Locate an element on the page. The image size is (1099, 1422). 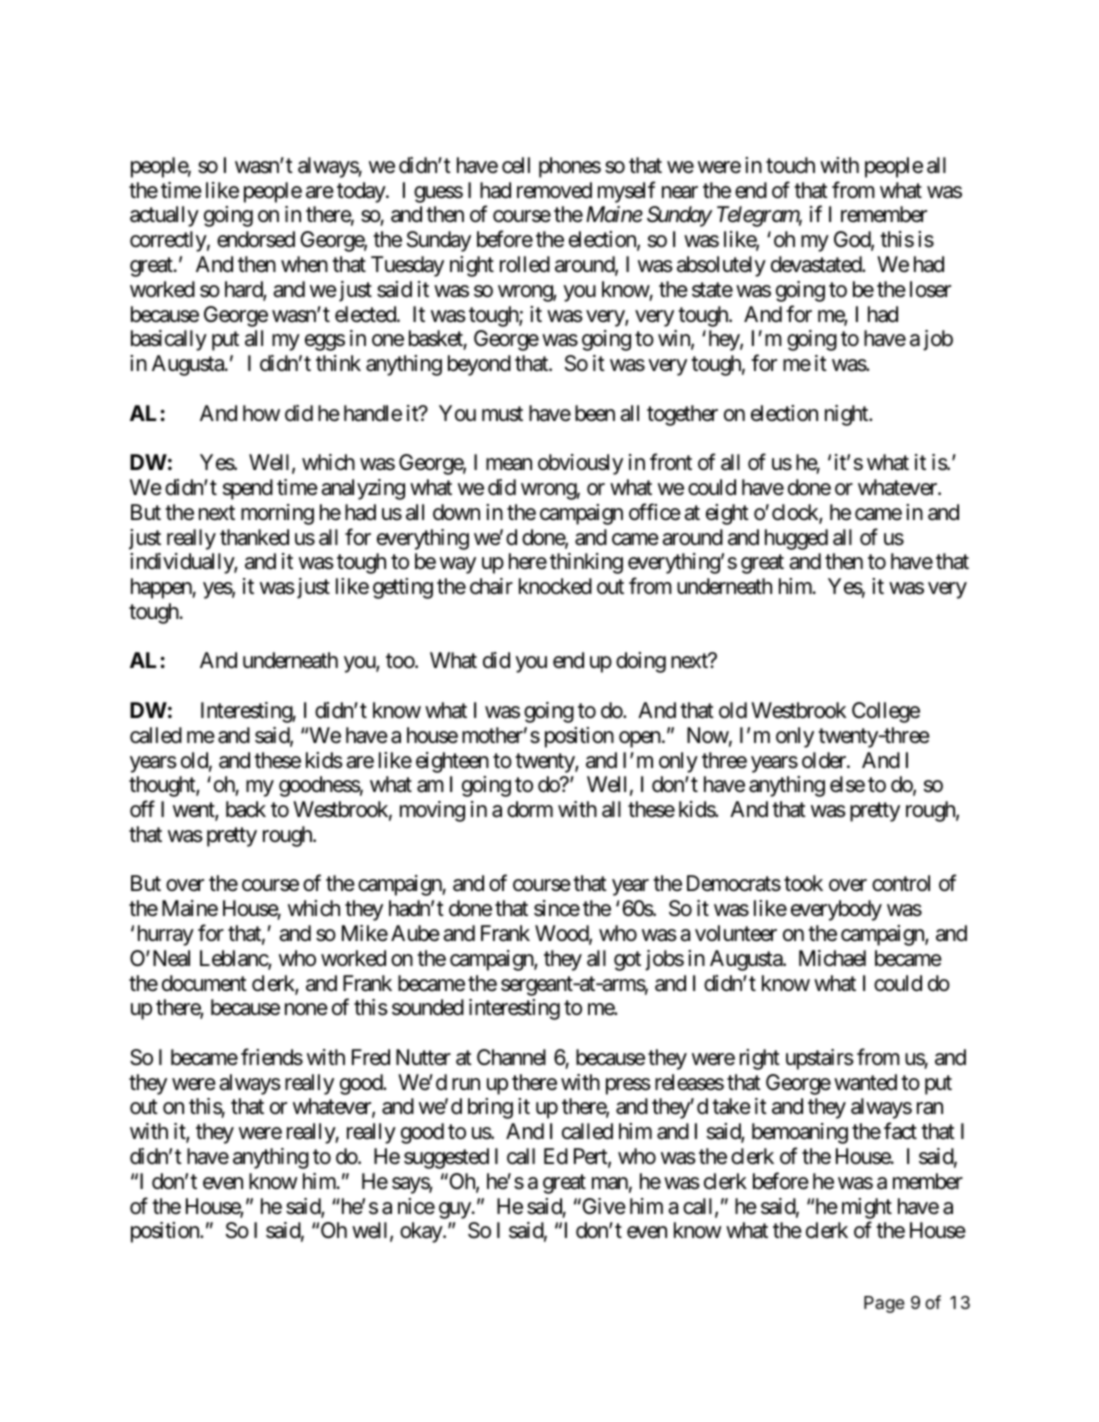
thanked is located at coordinates (254, 537).
